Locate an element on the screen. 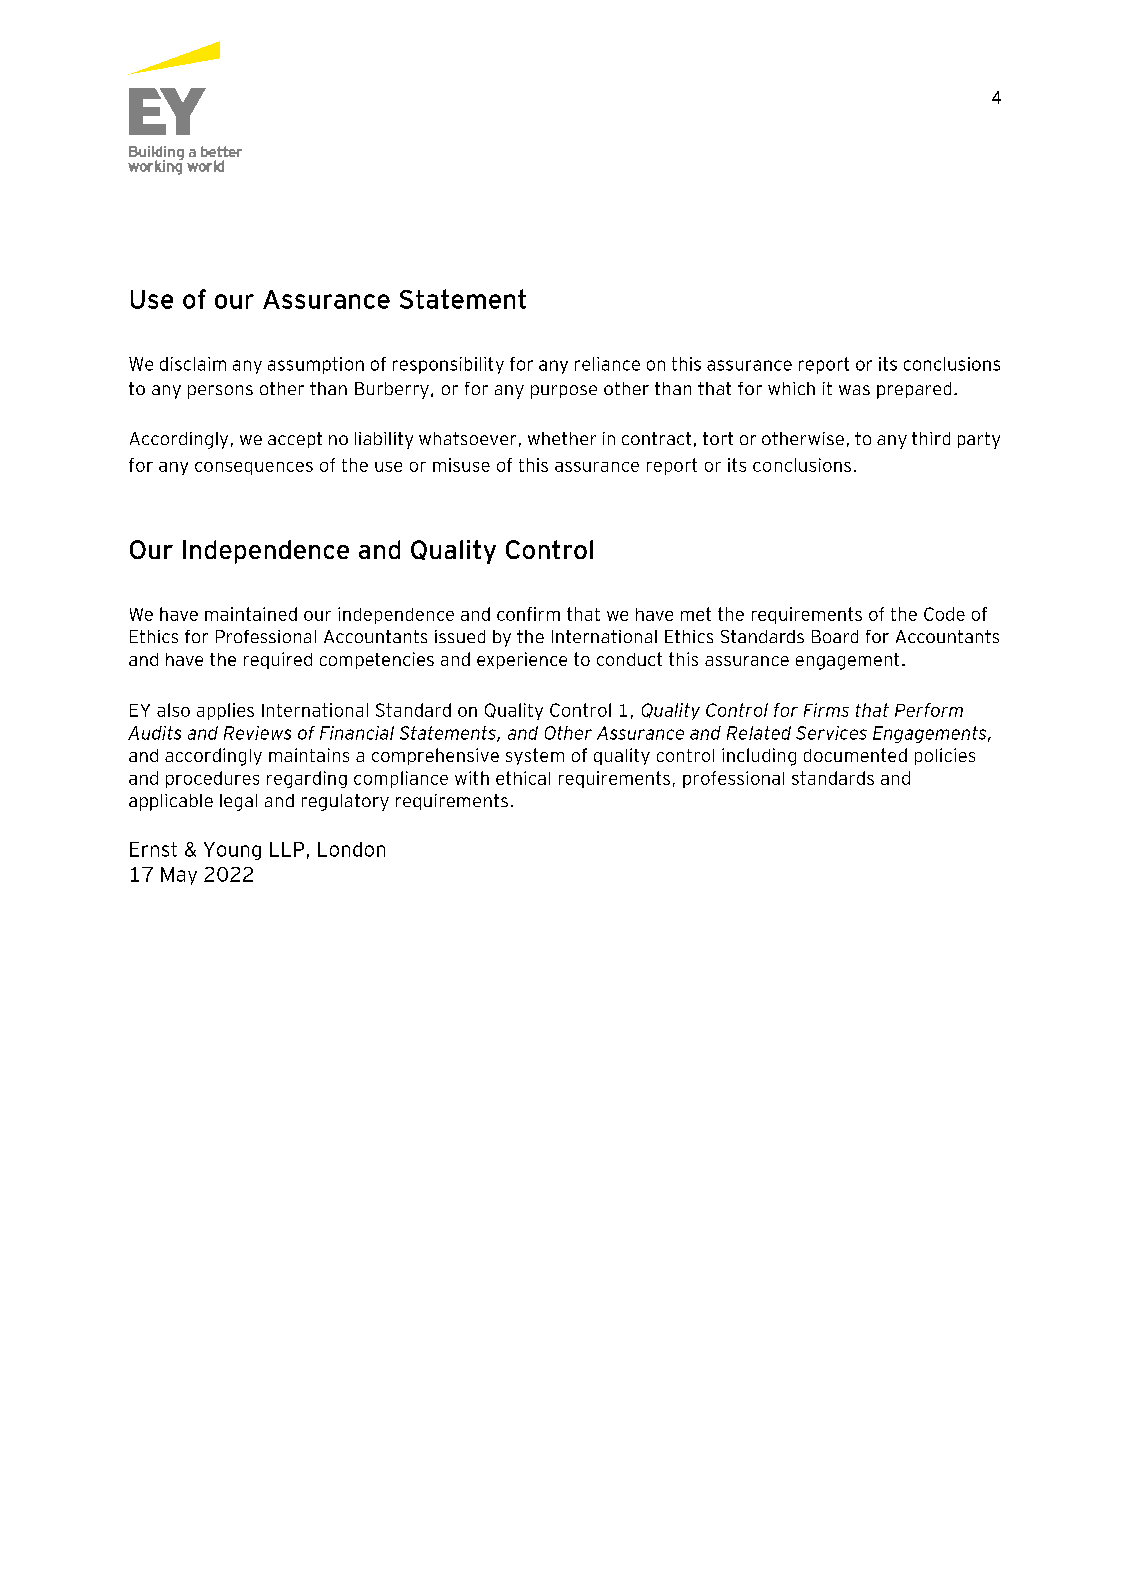 This screenshot has width=1122, height=1587. was is located at coordinates (854, 390).
